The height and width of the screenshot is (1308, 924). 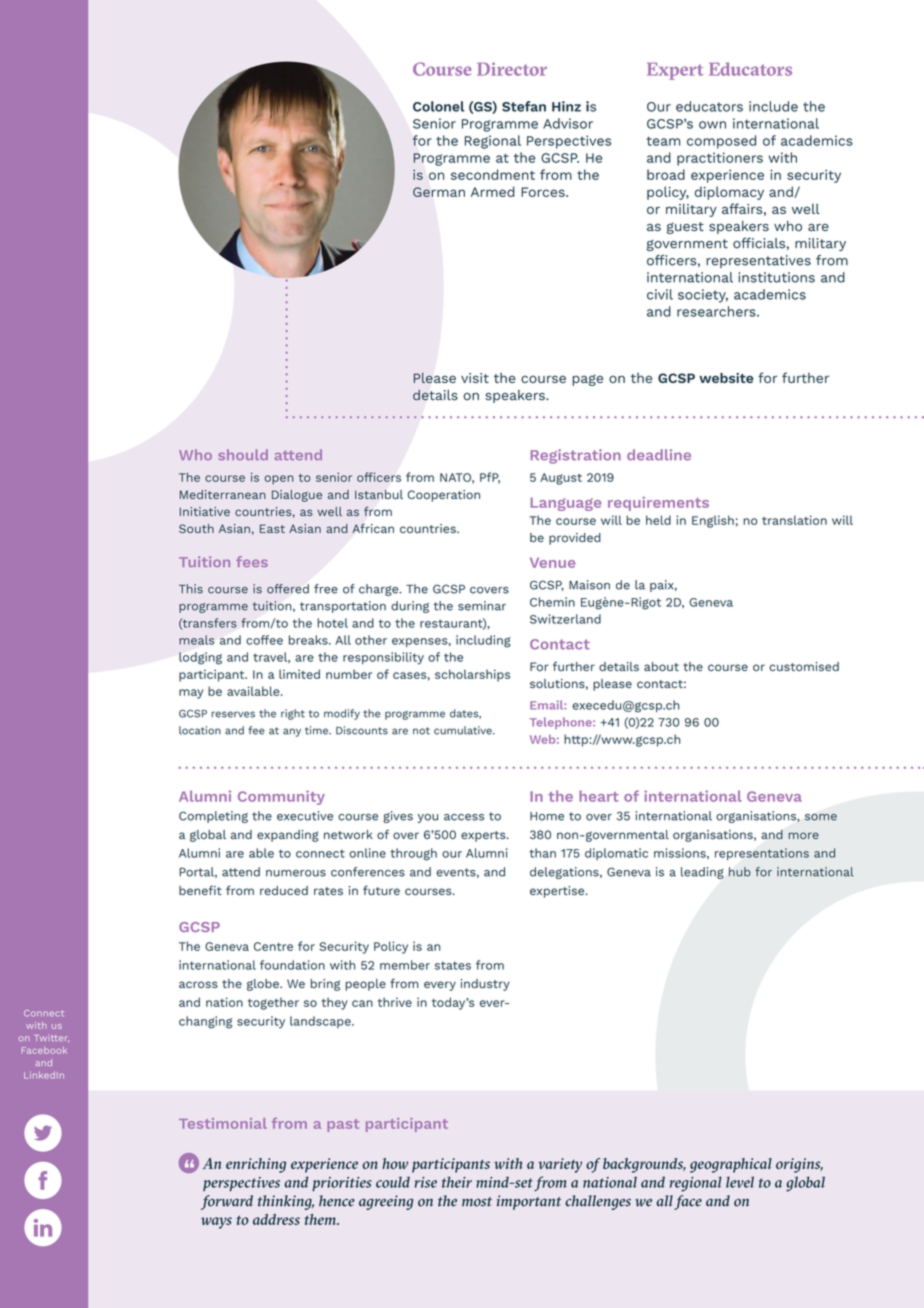 I want to click on Home, so click(x=547, y=816).
